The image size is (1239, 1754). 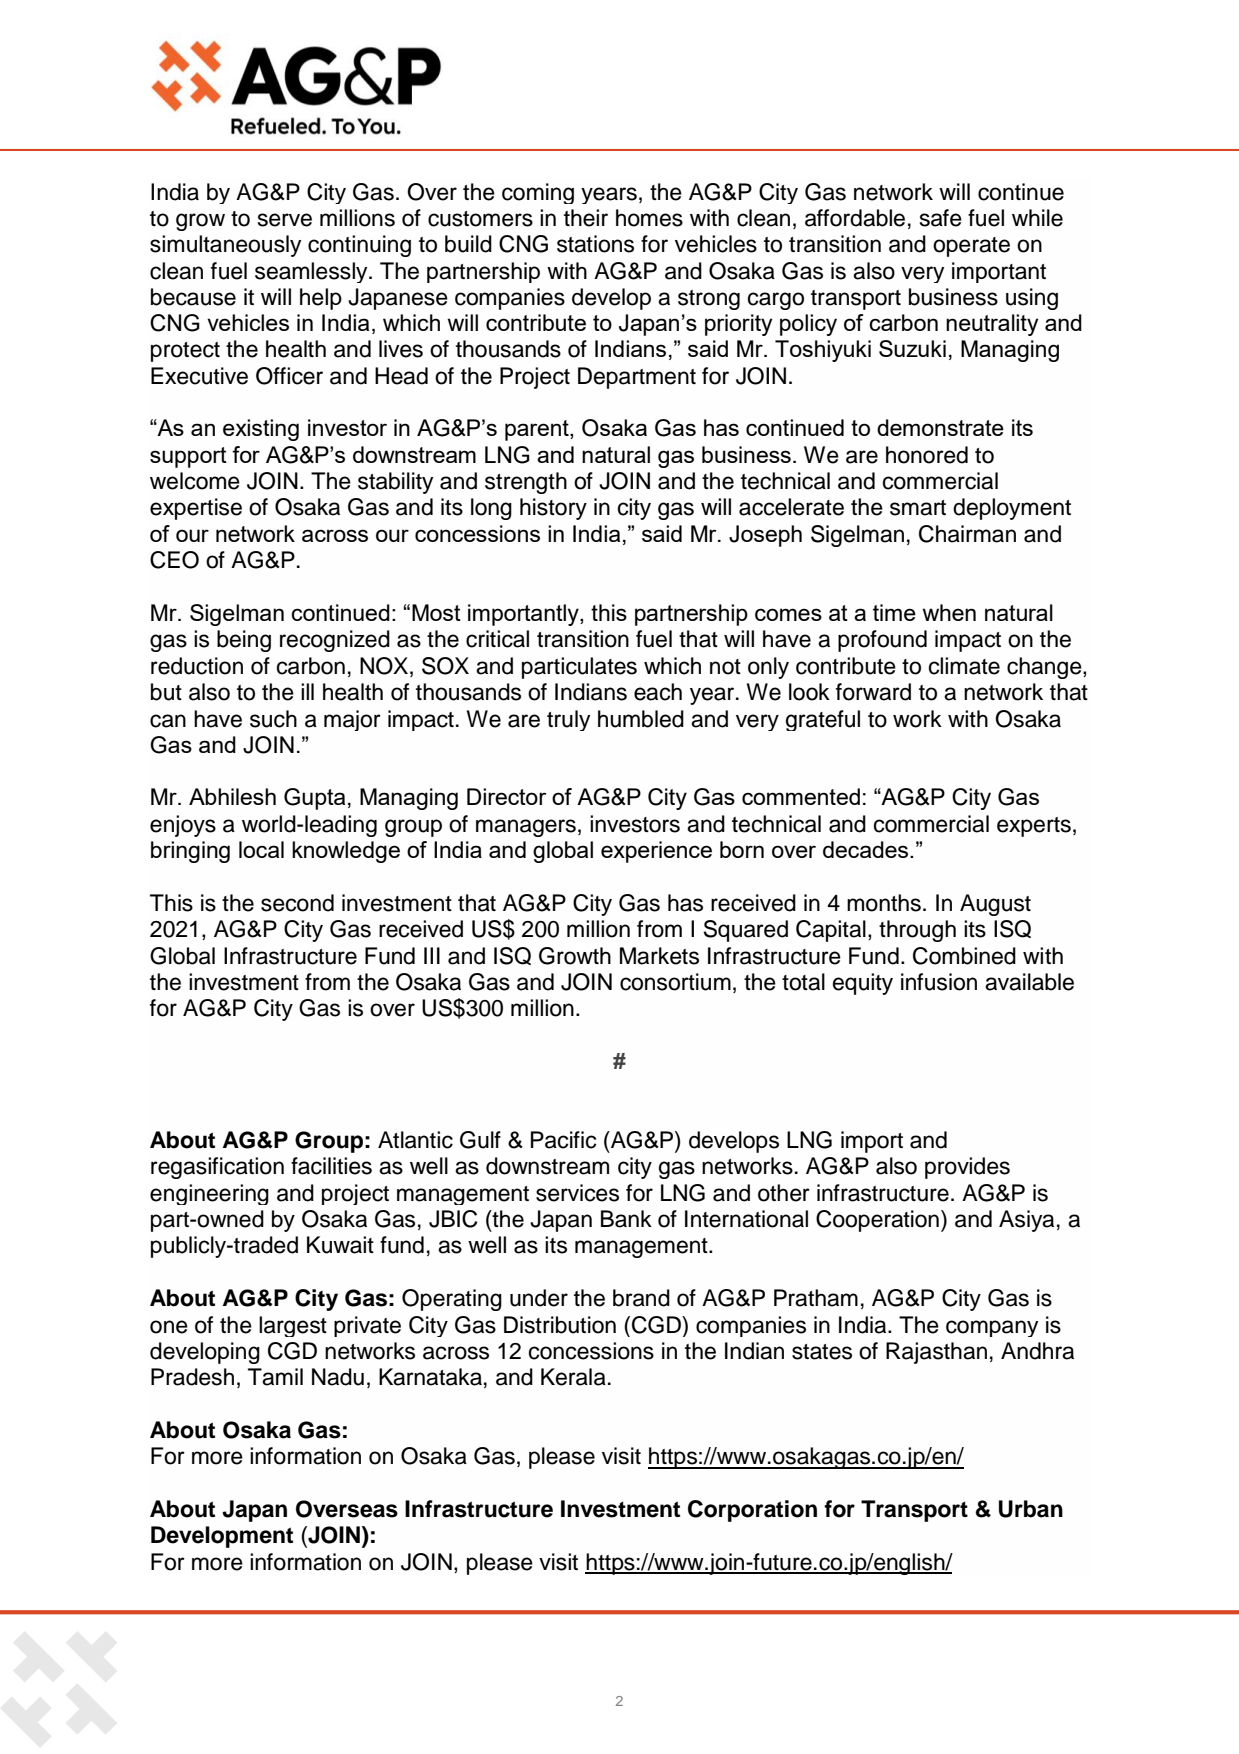 I want to click on Tamil, so click(x=275, y=1377).
